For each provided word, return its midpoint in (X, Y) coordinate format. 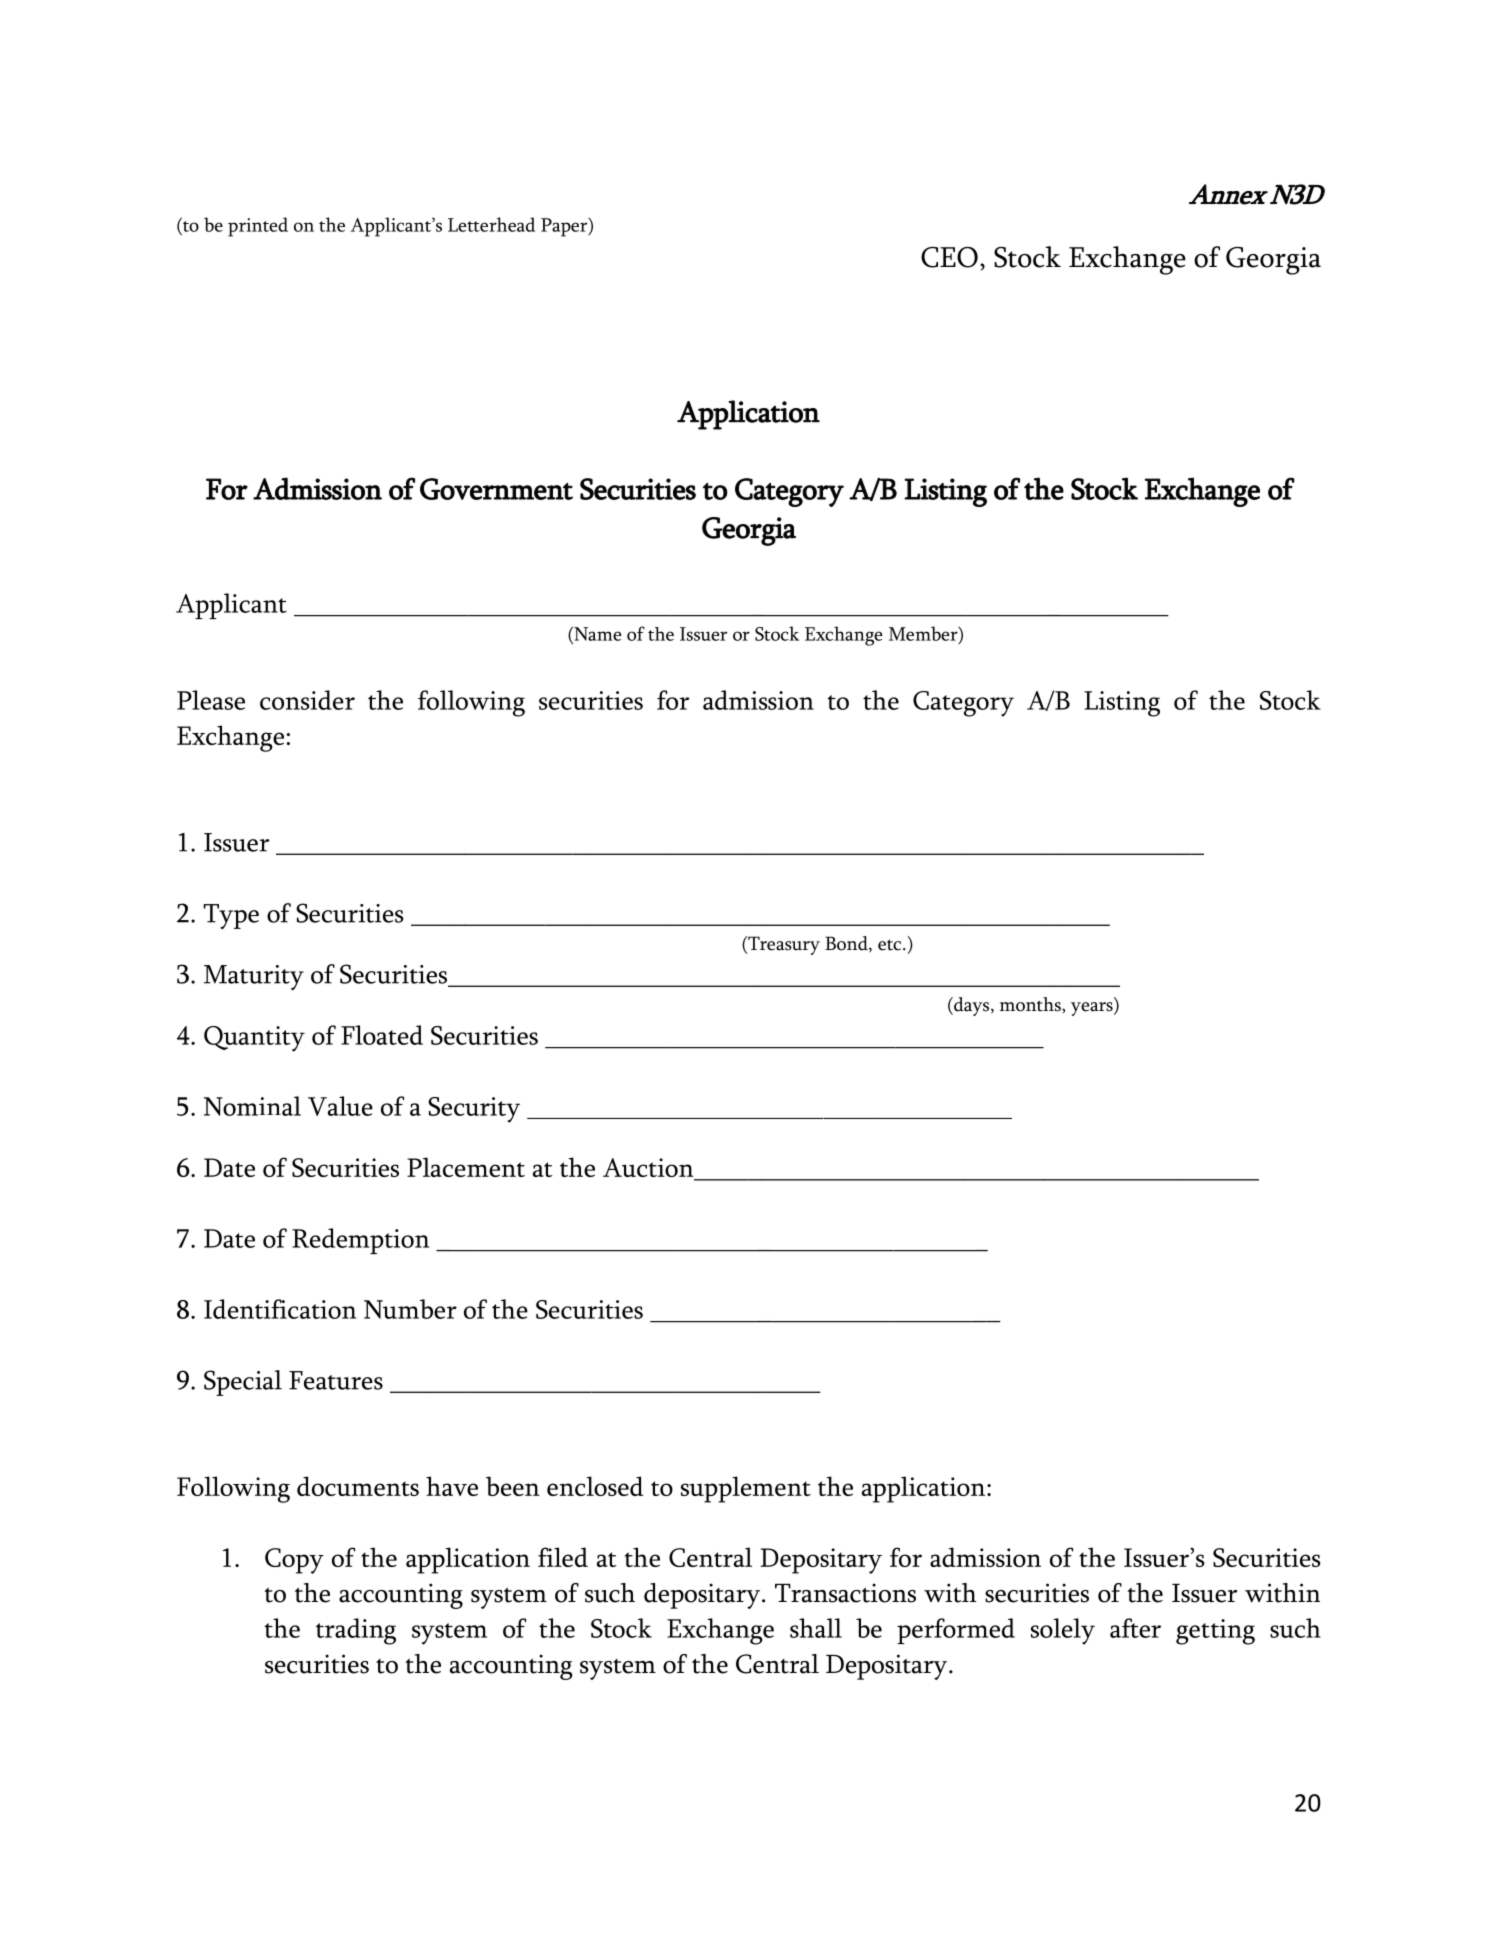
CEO (949, 257)
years (1093, 1009)
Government (496, 489)
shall (816, 1628)
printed (258, 227)
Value (340, 1106)
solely (1063, 1631)
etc (891, 945)
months (1031, 1004)
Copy (294, 1561)
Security (474, 1110)
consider (307, 700)
